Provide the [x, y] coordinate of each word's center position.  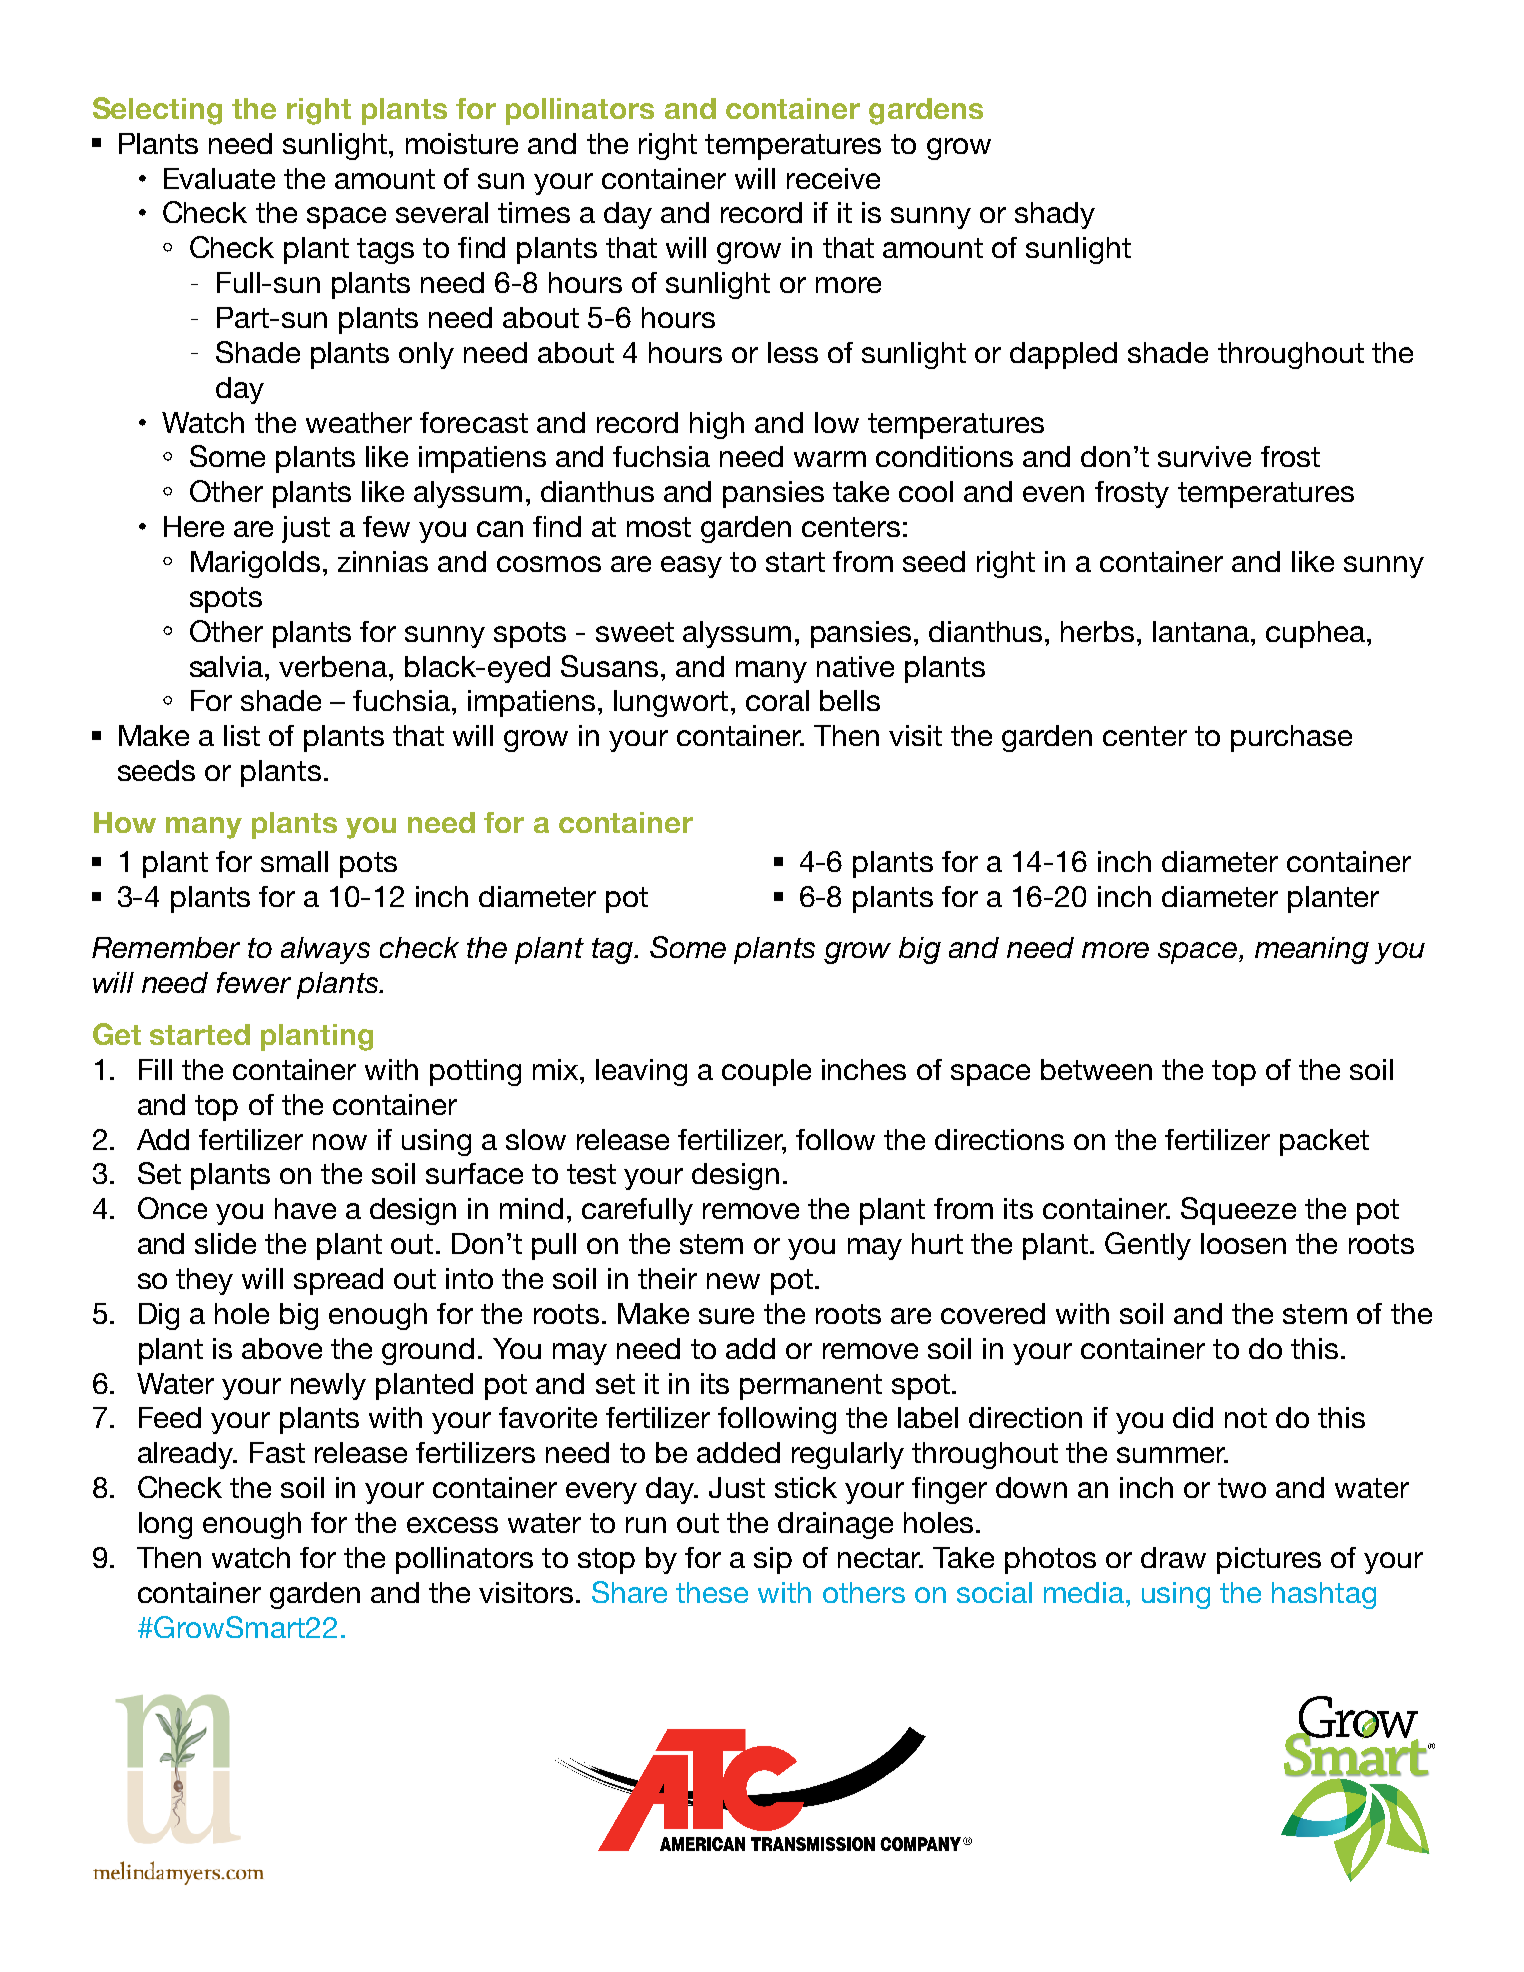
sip [773, 1560]
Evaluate [219, 178]
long [165, 1525]
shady [1055, 215]
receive [833, 178]
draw [1173, 1557]
